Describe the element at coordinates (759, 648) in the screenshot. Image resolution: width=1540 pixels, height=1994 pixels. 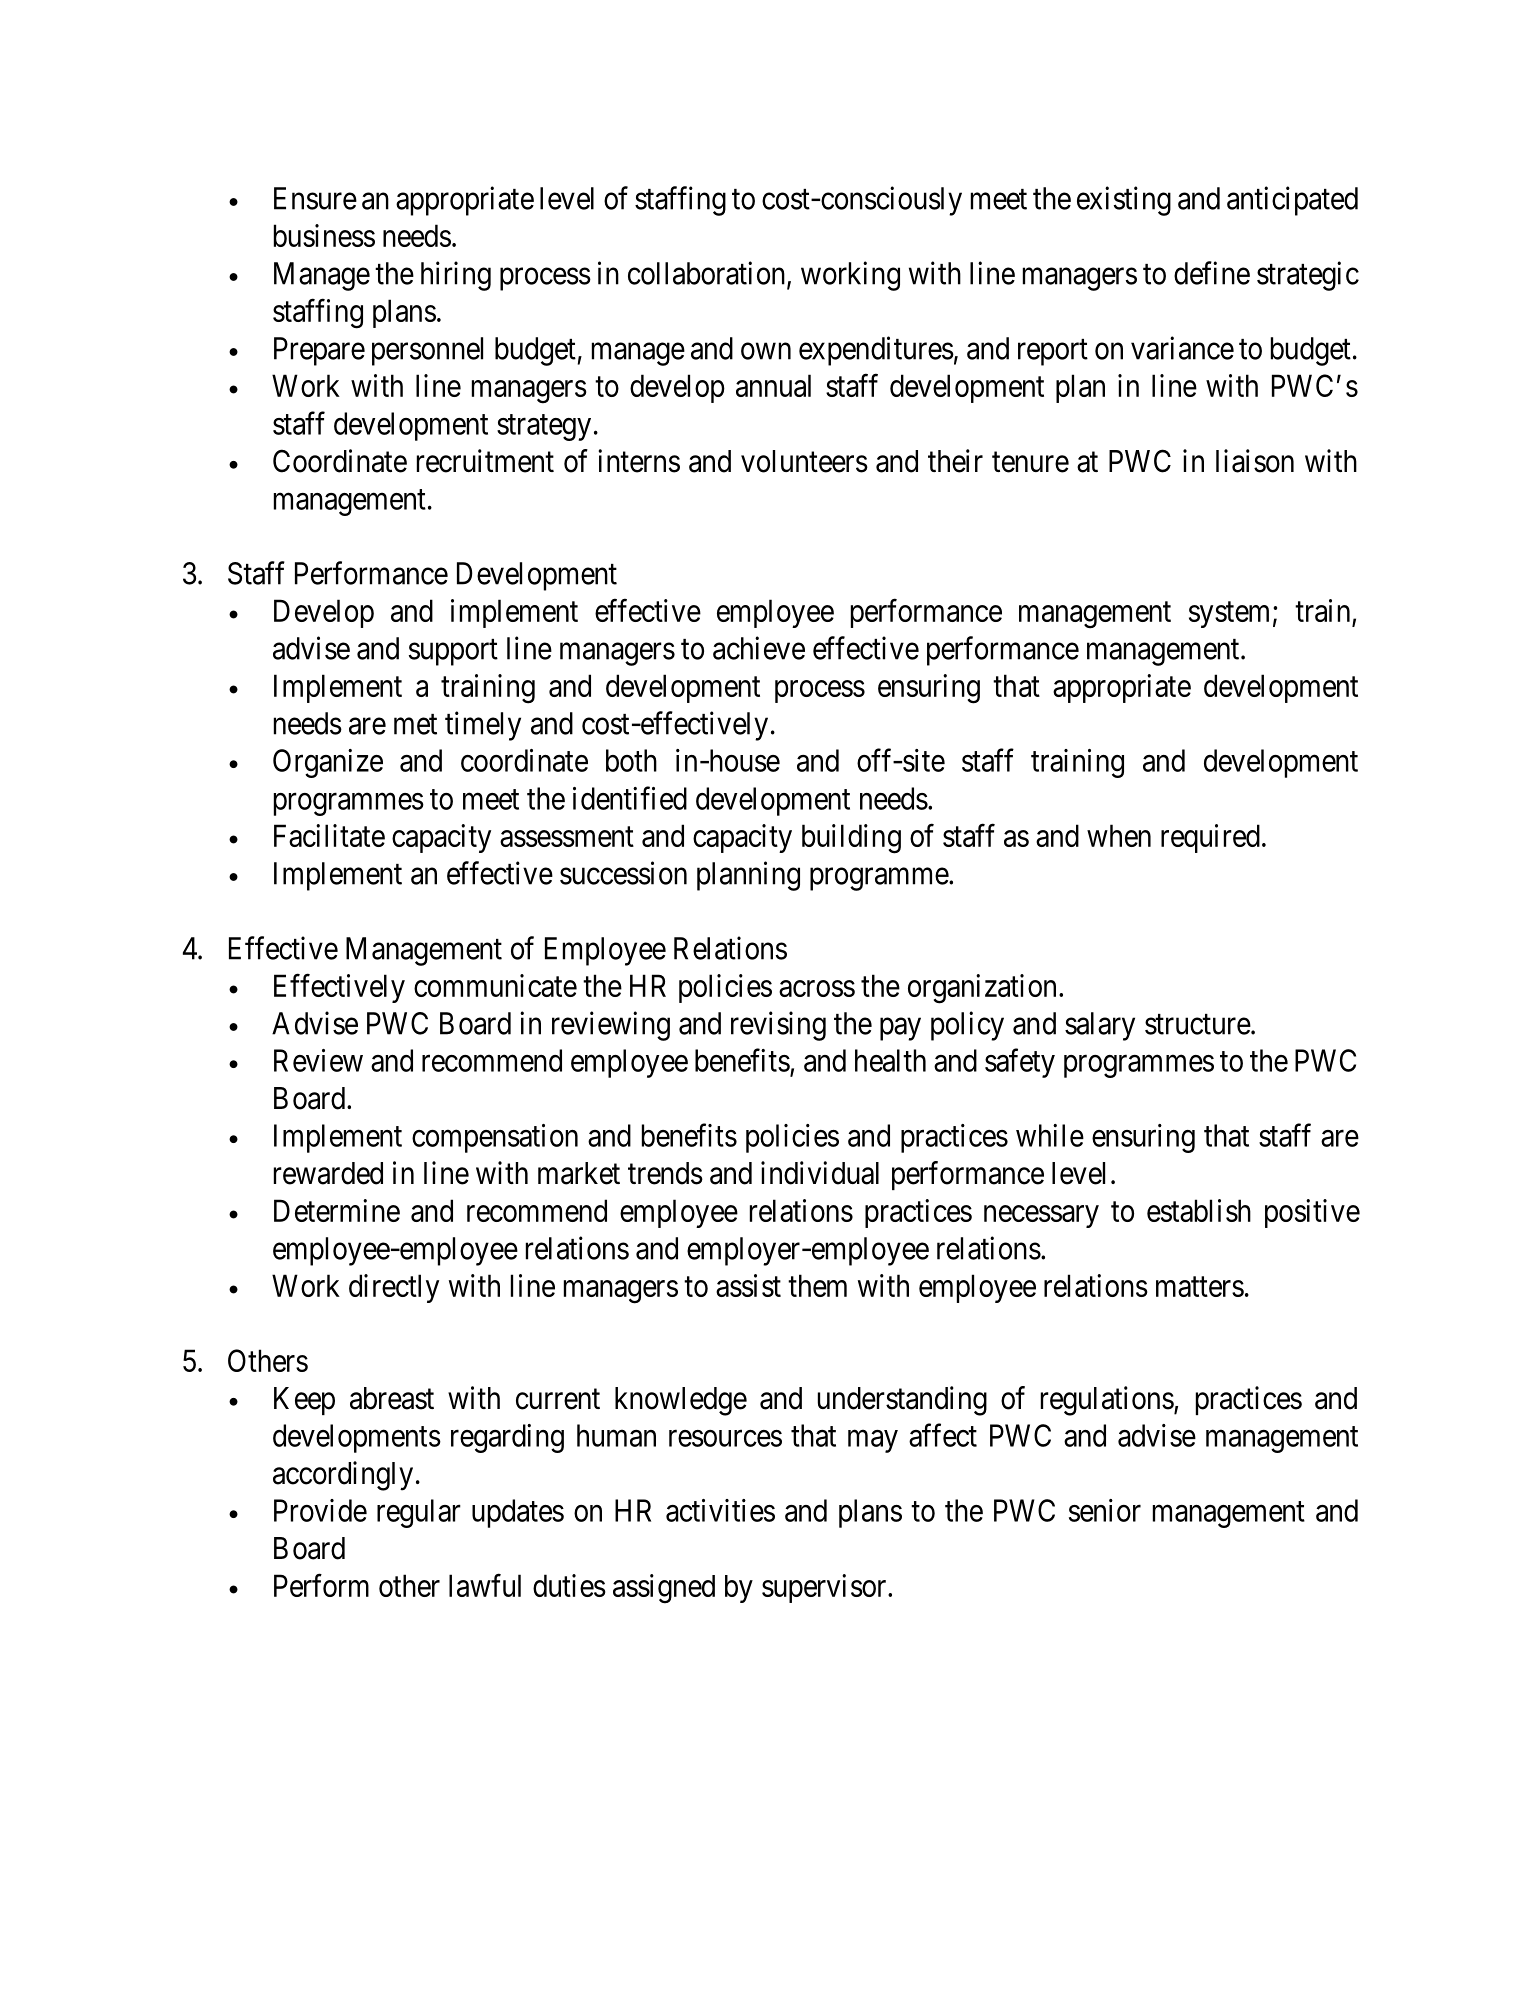
I see `achieve` at that location.
